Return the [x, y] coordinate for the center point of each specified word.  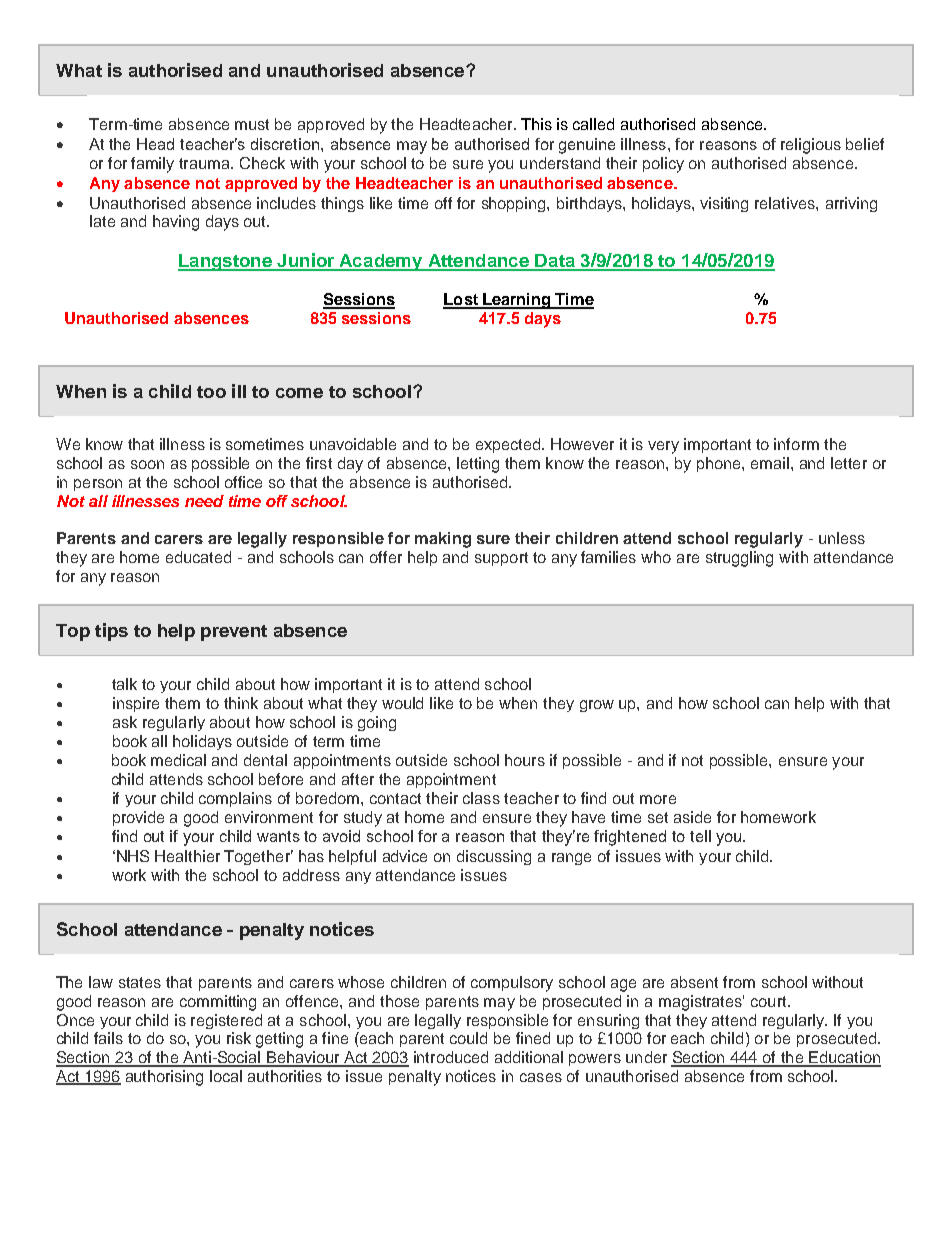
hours [525, 760]
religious [811, 146]
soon [147, 464]
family [152, 165]
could [468, 1038]
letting [478, 465]
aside [692, 817]
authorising [164, 1078]
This [536, 124]
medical [178, 760]
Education [844, 1058]
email [770, 463]
